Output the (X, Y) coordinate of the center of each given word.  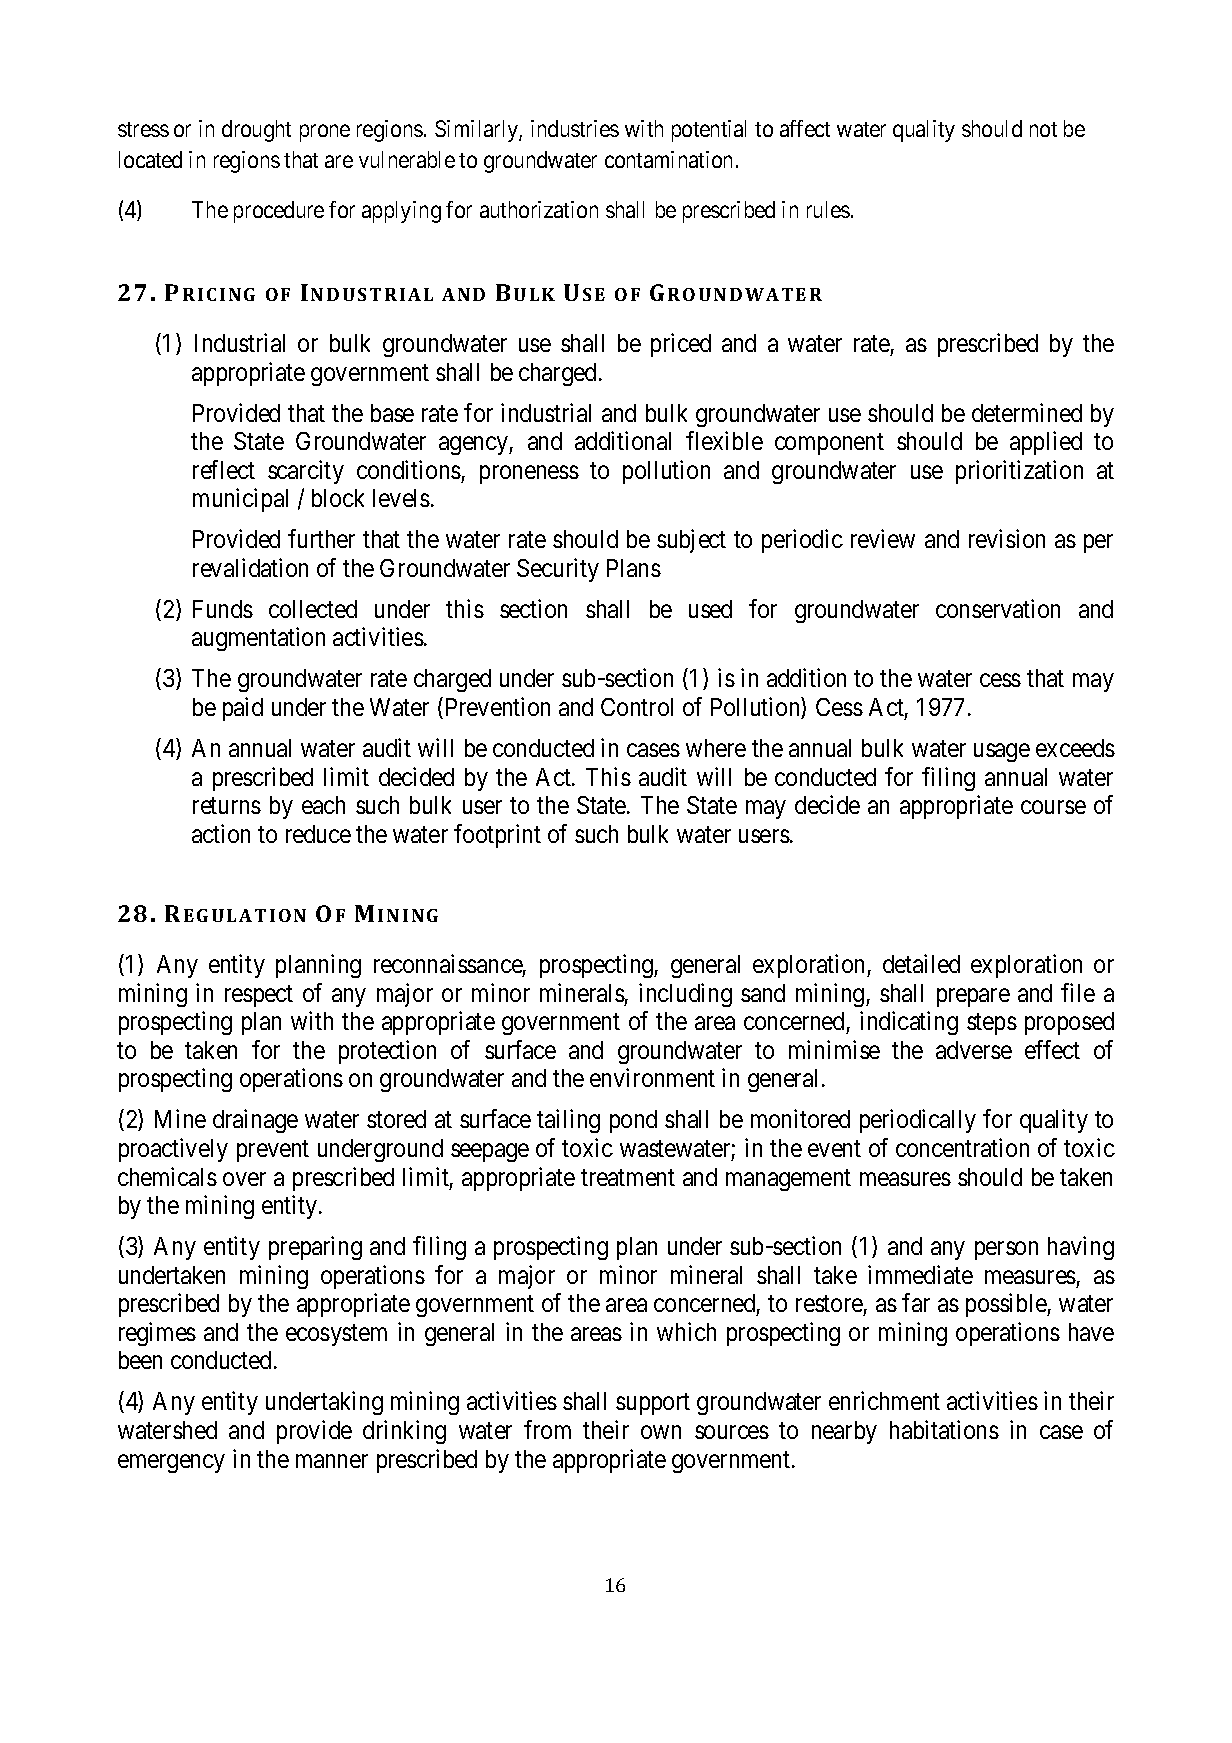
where (716, 748)
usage (1002, 753)
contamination (671, 159)
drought (256, 131)
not (1043, 129)
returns (227, 806)
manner (332, 1461)
